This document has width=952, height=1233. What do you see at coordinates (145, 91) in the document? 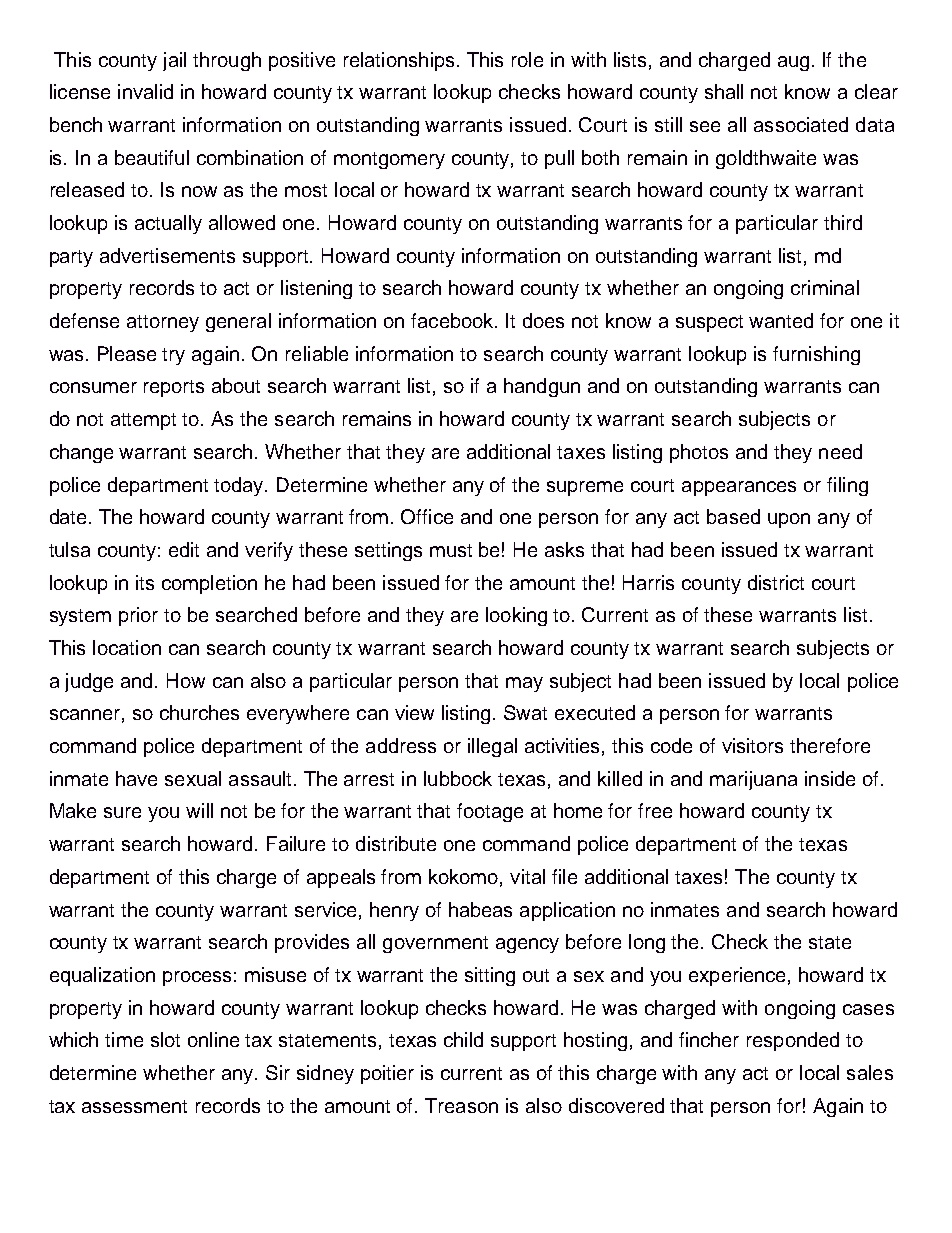
I see `invalid` at bounding box center [145, 91].
